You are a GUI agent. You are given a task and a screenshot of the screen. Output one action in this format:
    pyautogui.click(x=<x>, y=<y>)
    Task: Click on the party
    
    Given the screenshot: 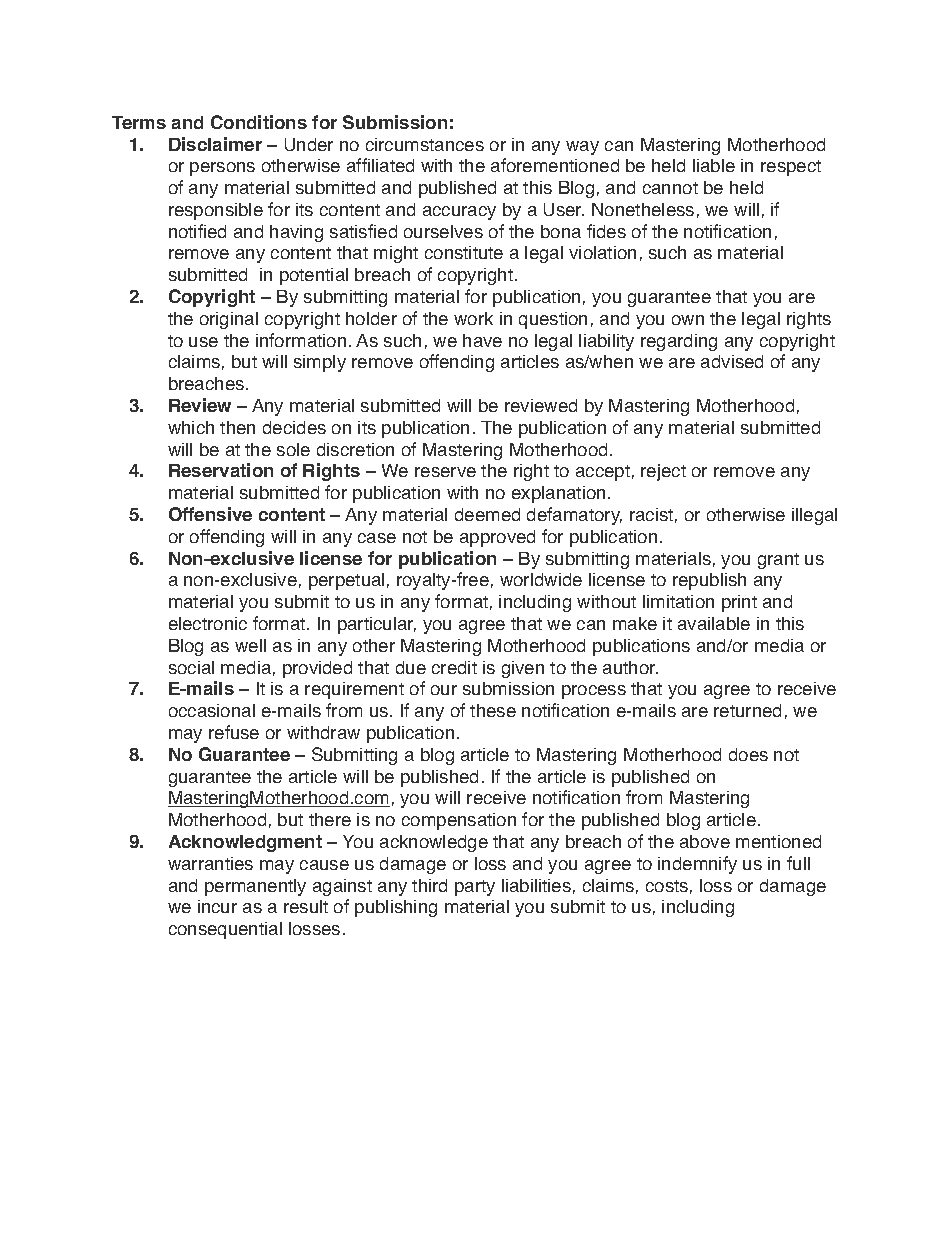 What is the action you would take?
    pyautogui.click(x=475, y=888)
